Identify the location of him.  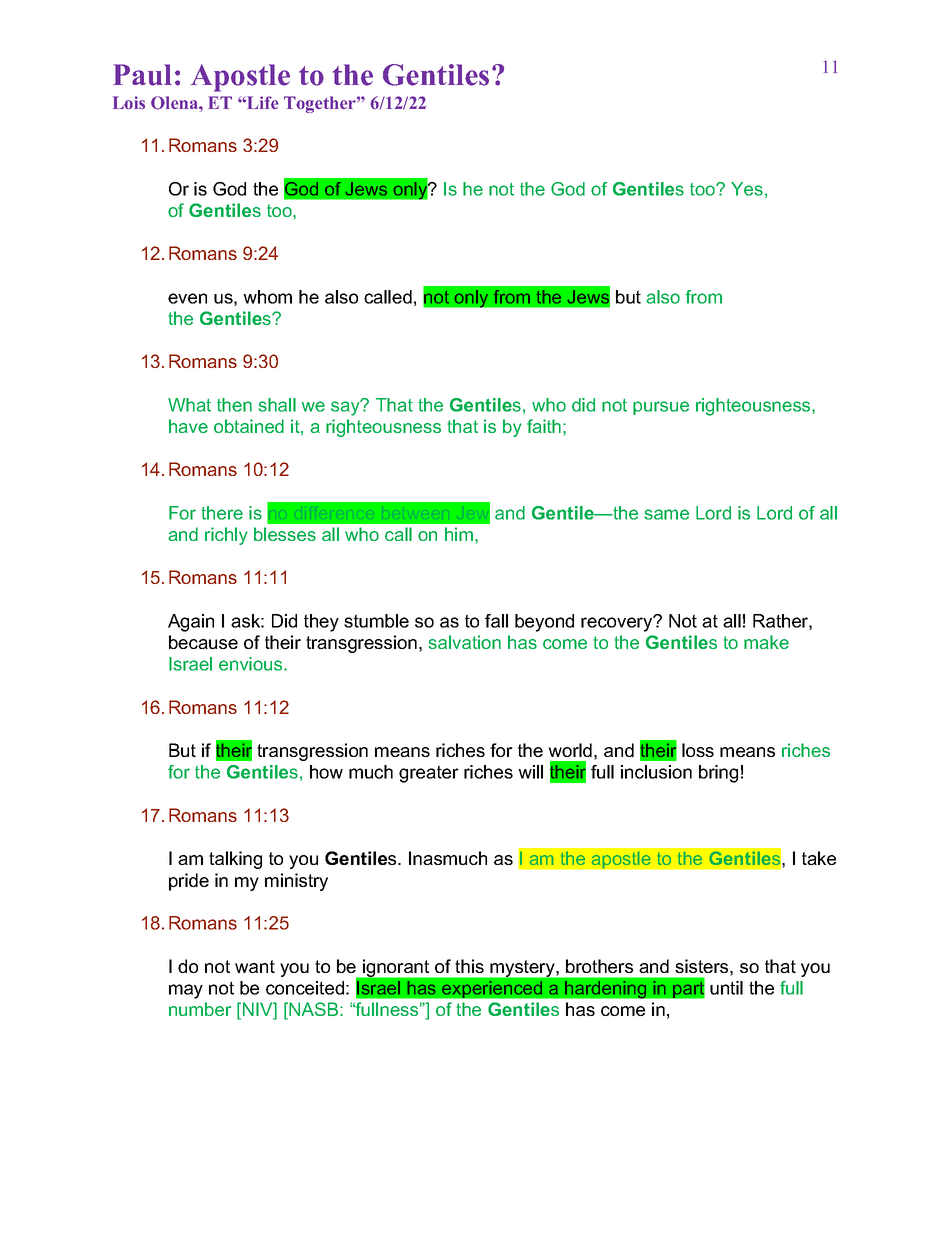
(459, 534).
